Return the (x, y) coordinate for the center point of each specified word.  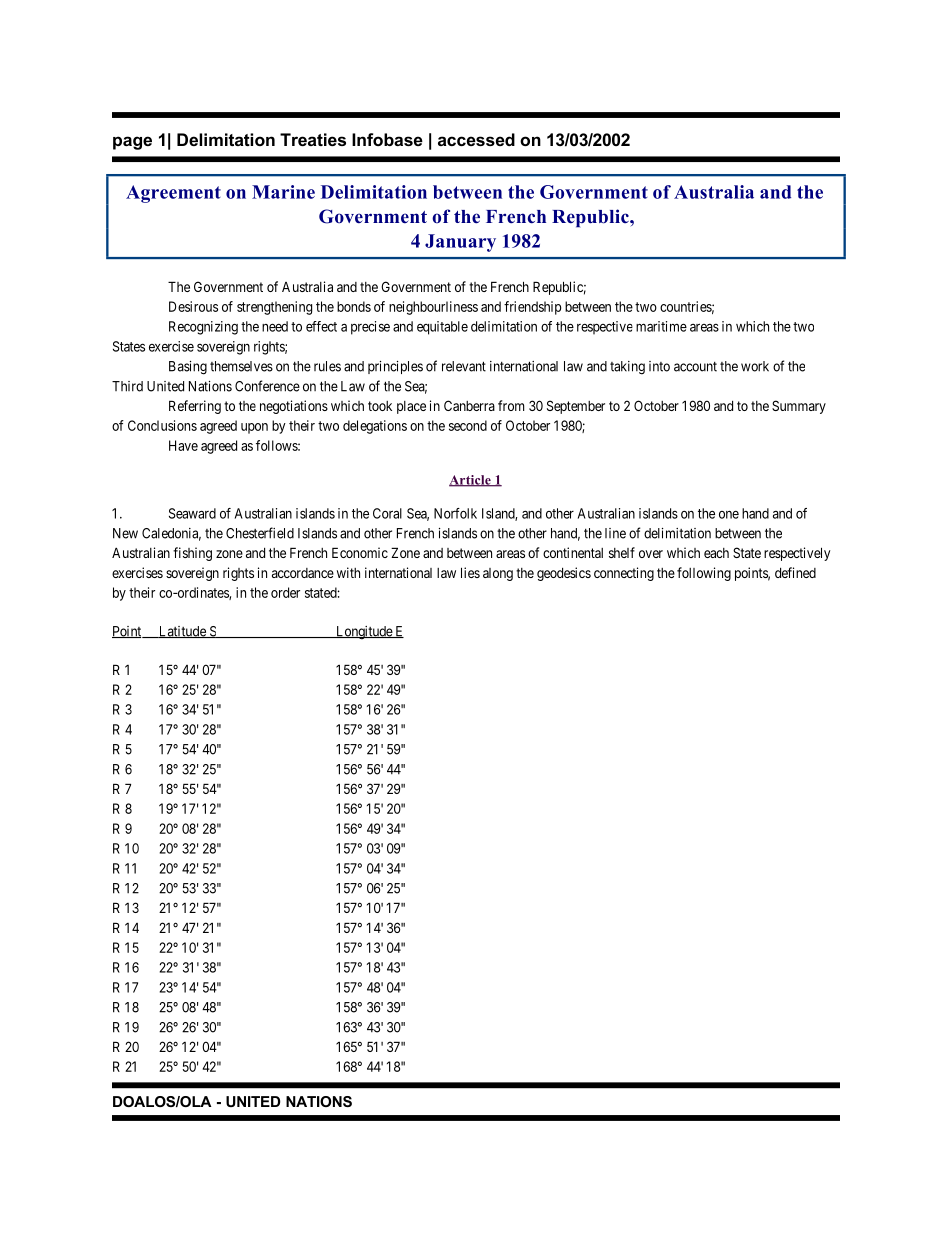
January (460, 243)
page (132, 143)
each (716, 553)
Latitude (182, 632)
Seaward (192, 513)
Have (183, 445)
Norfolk (455, 513)
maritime (661, 326)
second (468, 425)
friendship (532, 308)
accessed (476, 139)
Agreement (173, 194)
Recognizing (203, 328)
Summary (799, 407)
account (695, 367)
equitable (442, 328)
